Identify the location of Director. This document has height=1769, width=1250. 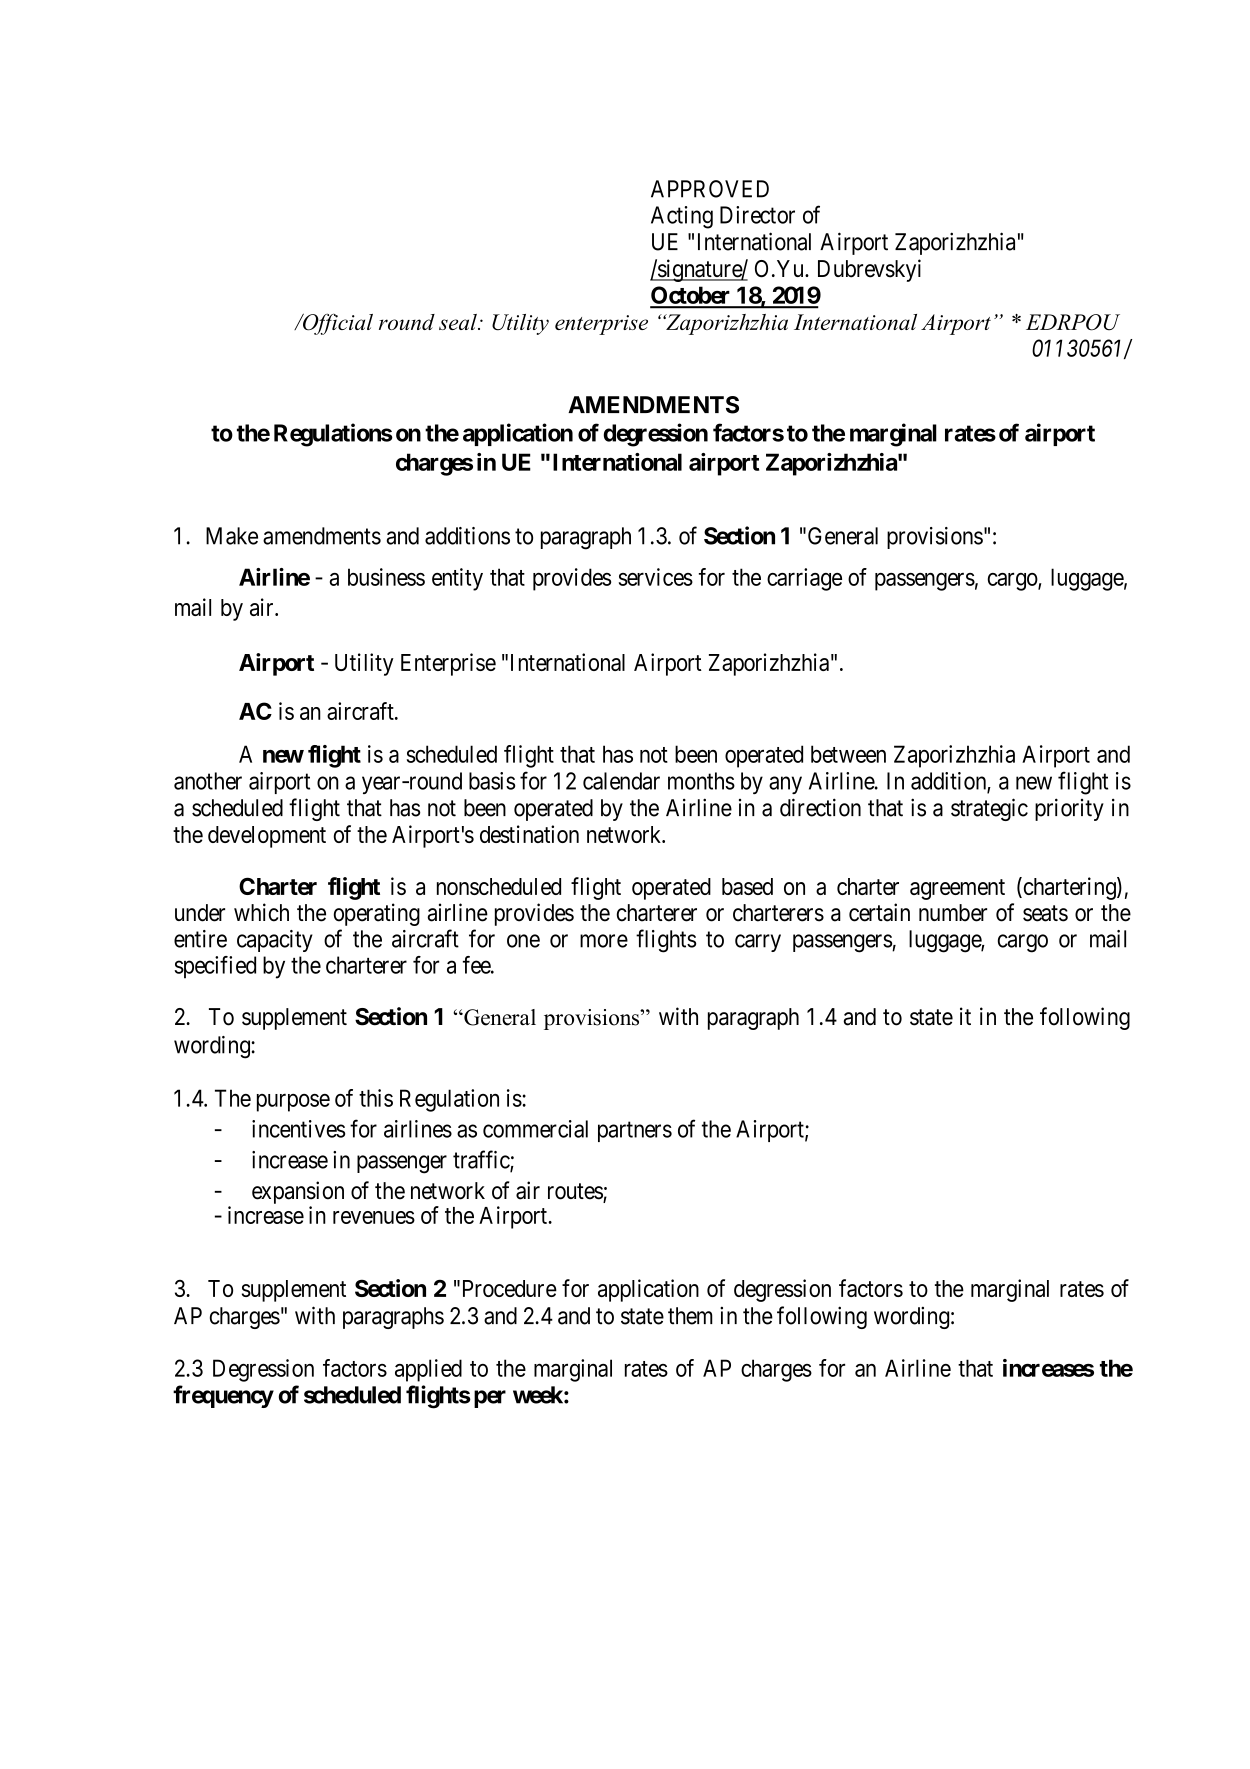
(757, 215).
